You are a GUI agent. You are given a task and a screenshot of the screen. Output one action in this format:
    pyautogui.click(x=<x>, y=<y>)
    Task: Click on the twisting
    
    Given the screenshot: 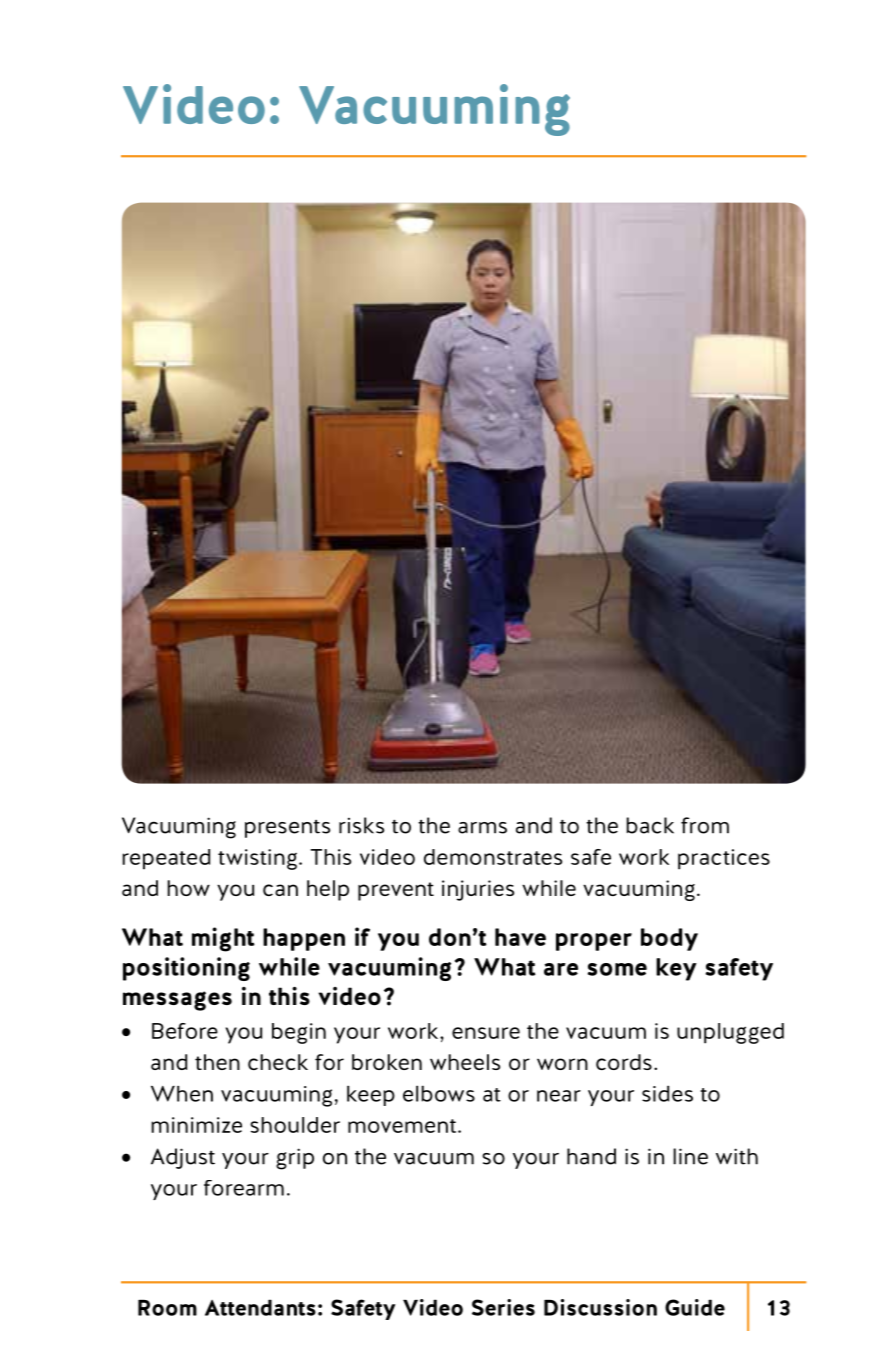 What is the action you would take?
    pyautogui.click(x=257, y=859)
